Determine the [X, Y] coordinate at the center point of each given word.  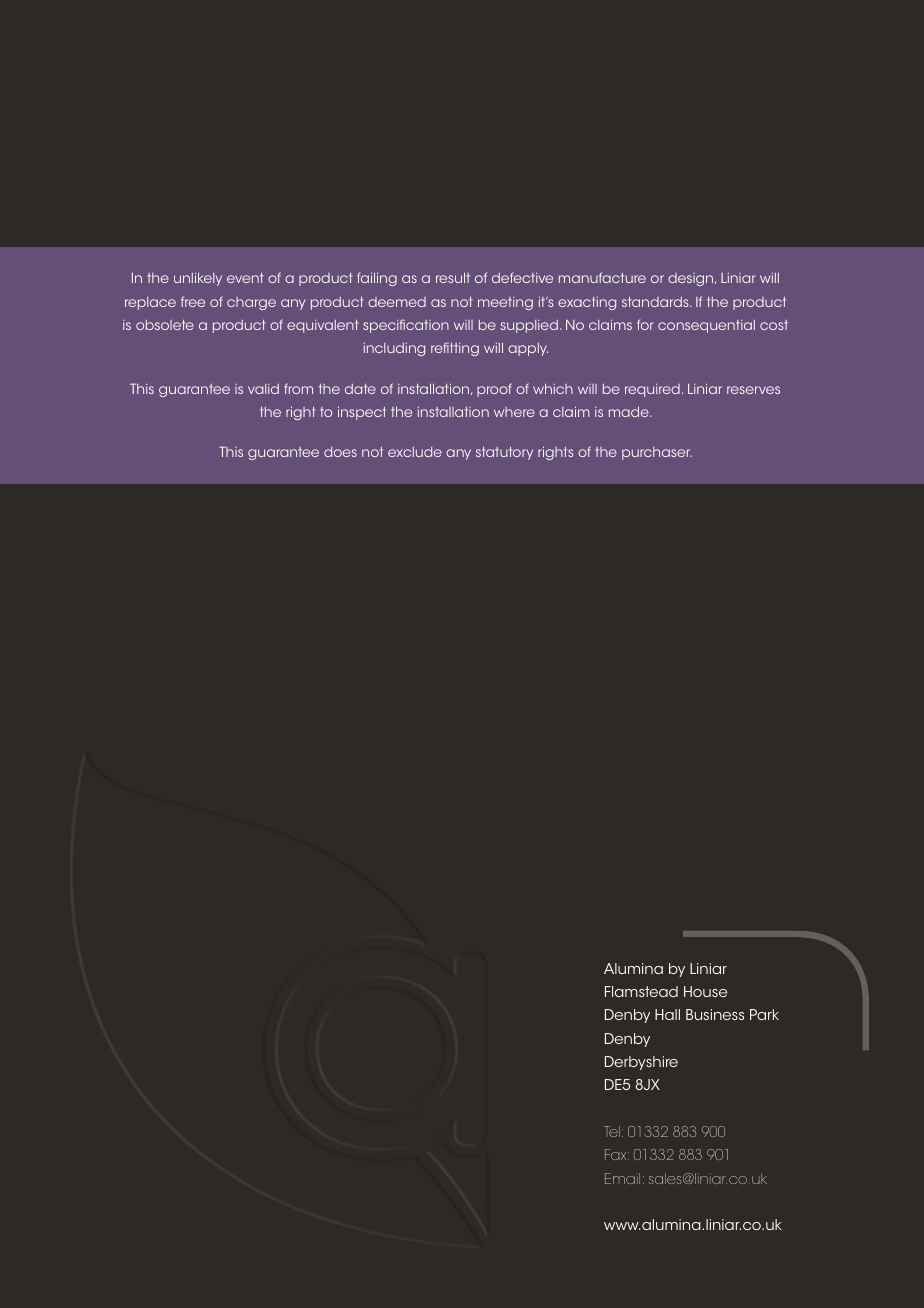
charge [251, 303]
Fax [617, 1154]
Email [622, 1178]
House [705, 991]
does [340, 452]
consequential [706, 326]
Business [715, 1014]
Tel [612, 1131]
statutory [504, 453]
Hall [667, 1014]
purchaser [657, 453]
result [453, 277]
